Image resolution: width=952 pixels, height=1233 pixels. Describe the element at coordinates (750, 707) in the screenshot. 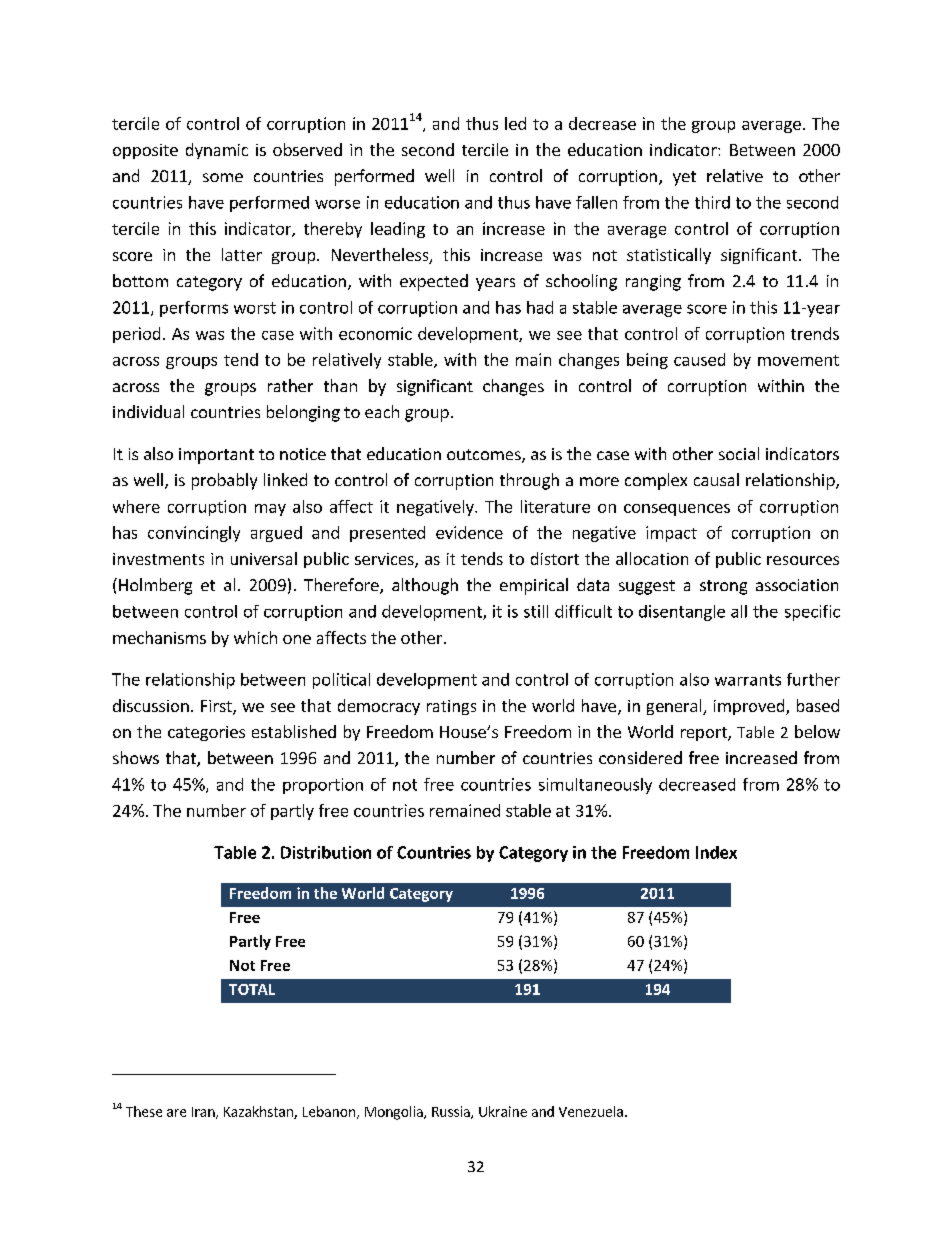

I see `improved` at that location.
